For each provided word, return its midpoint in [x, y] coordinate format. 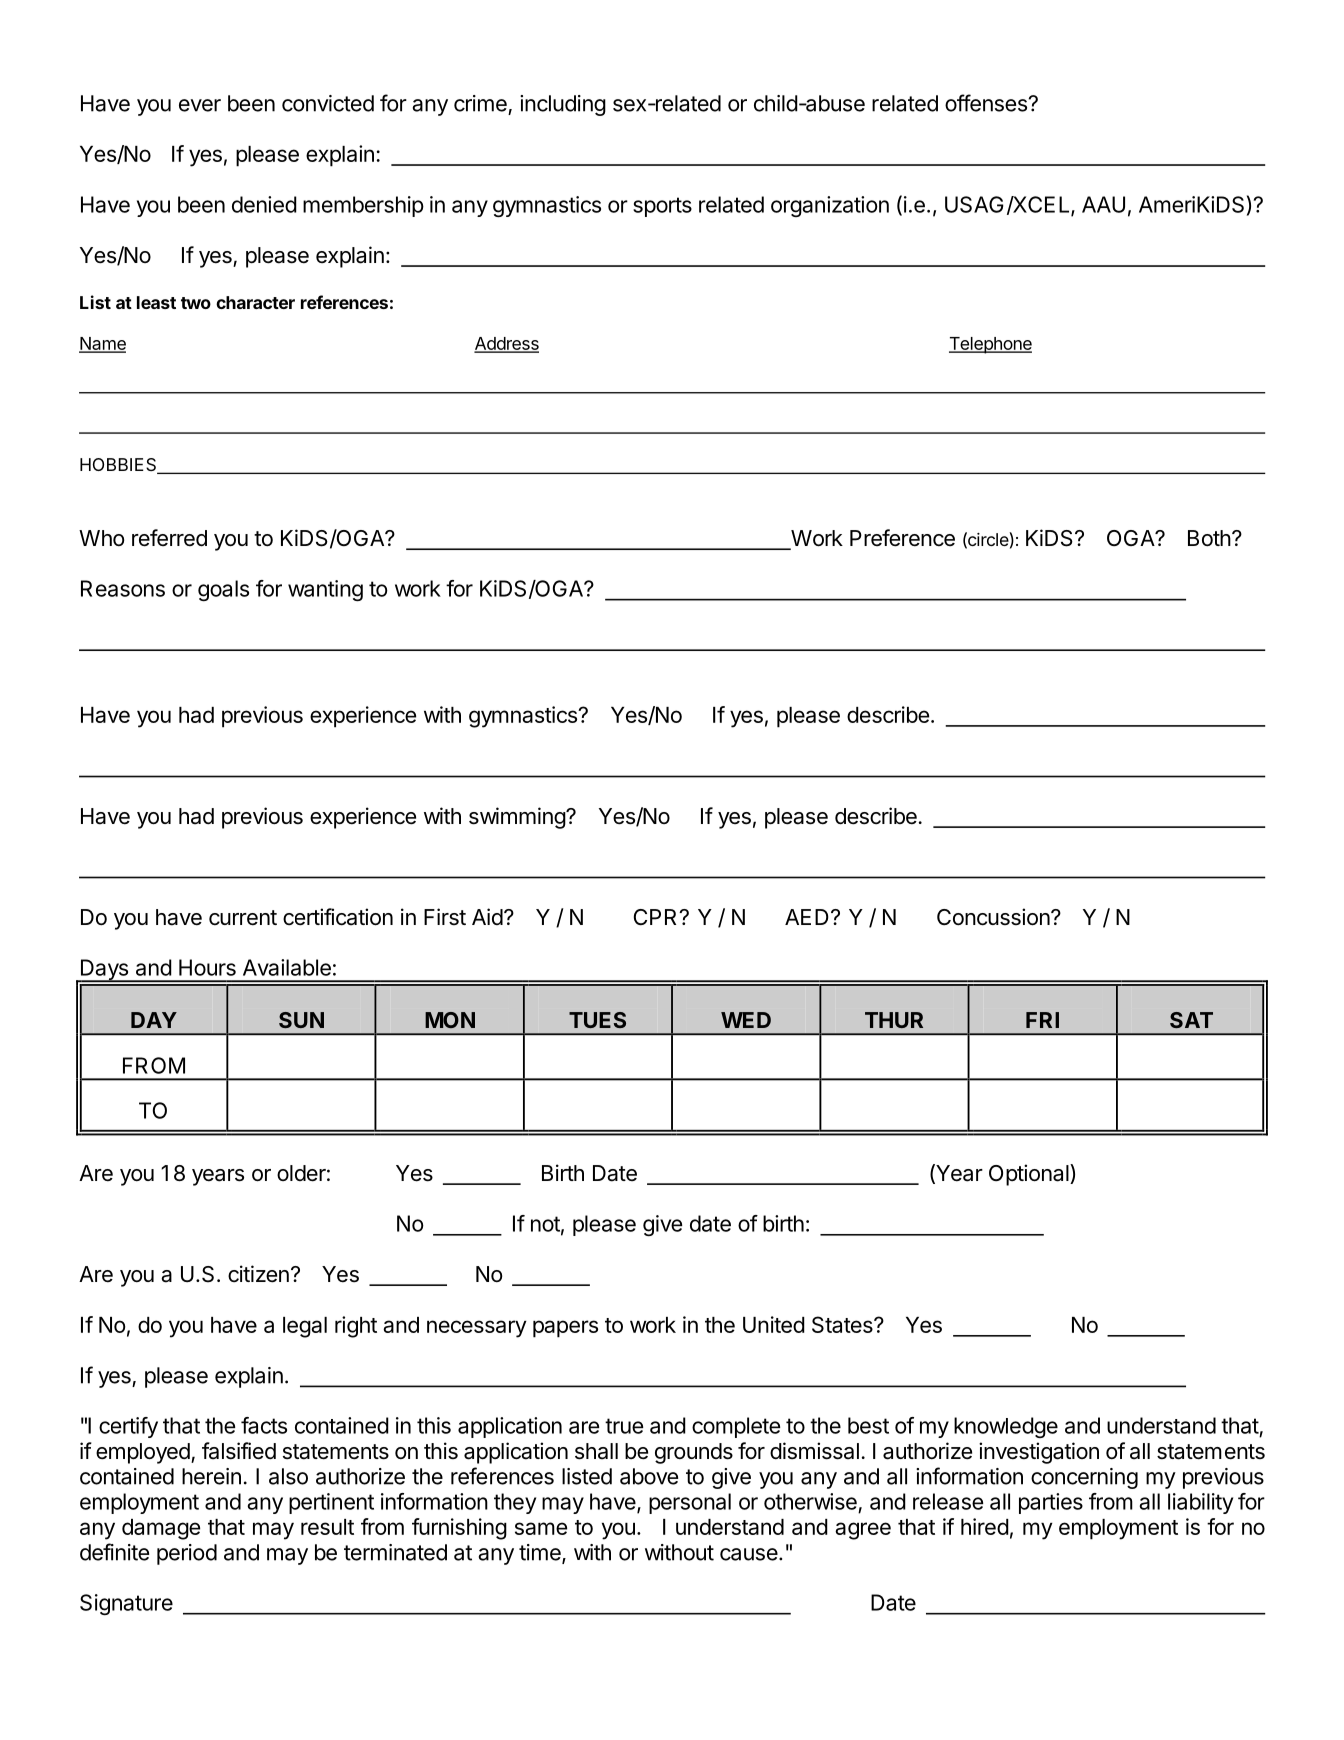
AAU [1103, 204]
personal [690, 1503]
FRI [1042, 1020]
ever [200, 105]
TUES [597, 1020]
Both [1209, 538]
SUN [301, 1020]
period [187, 1554]
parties [1051, 1503]
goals [223, 590]
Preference [902, 538]
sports [662, 207]
